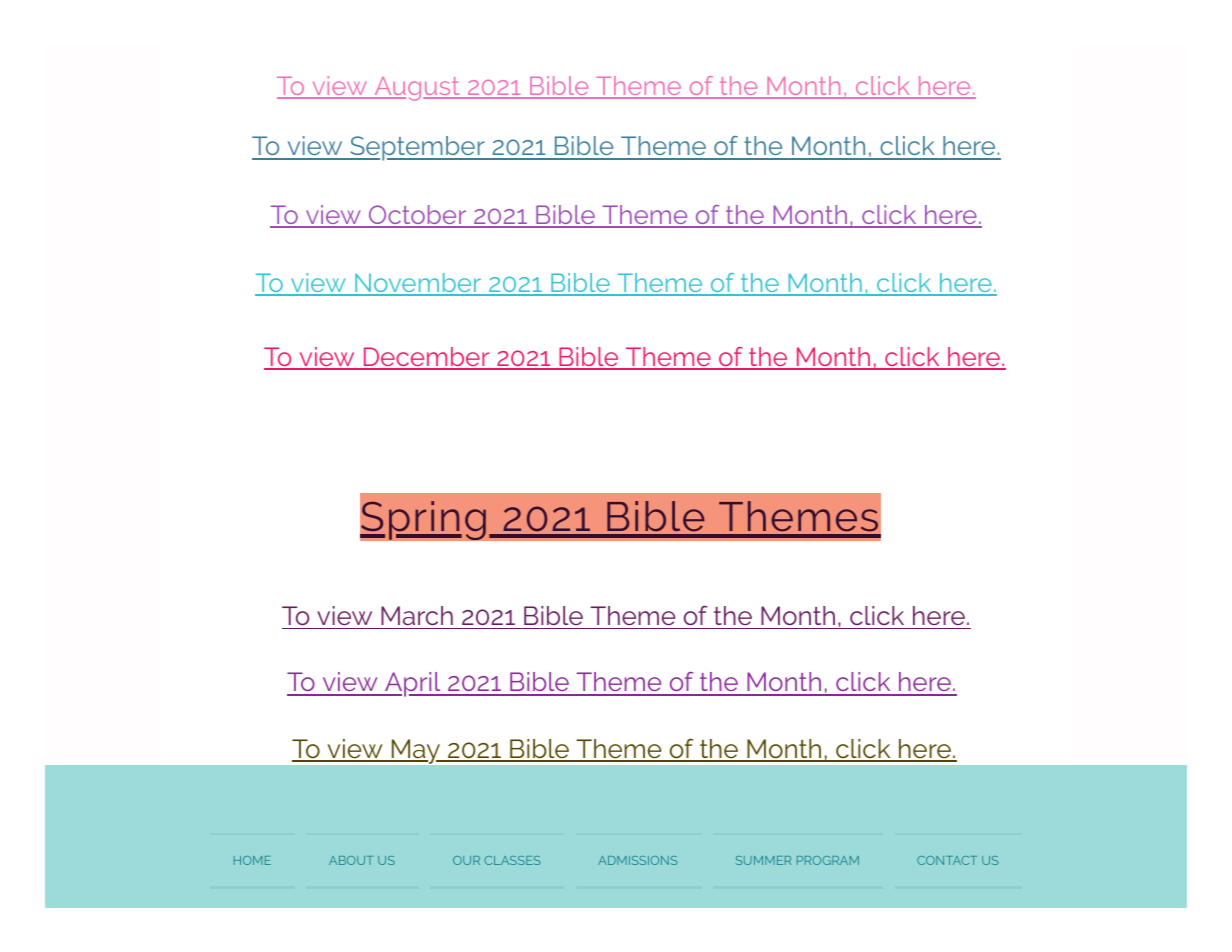  I want to click on September, so click(417, 148).
